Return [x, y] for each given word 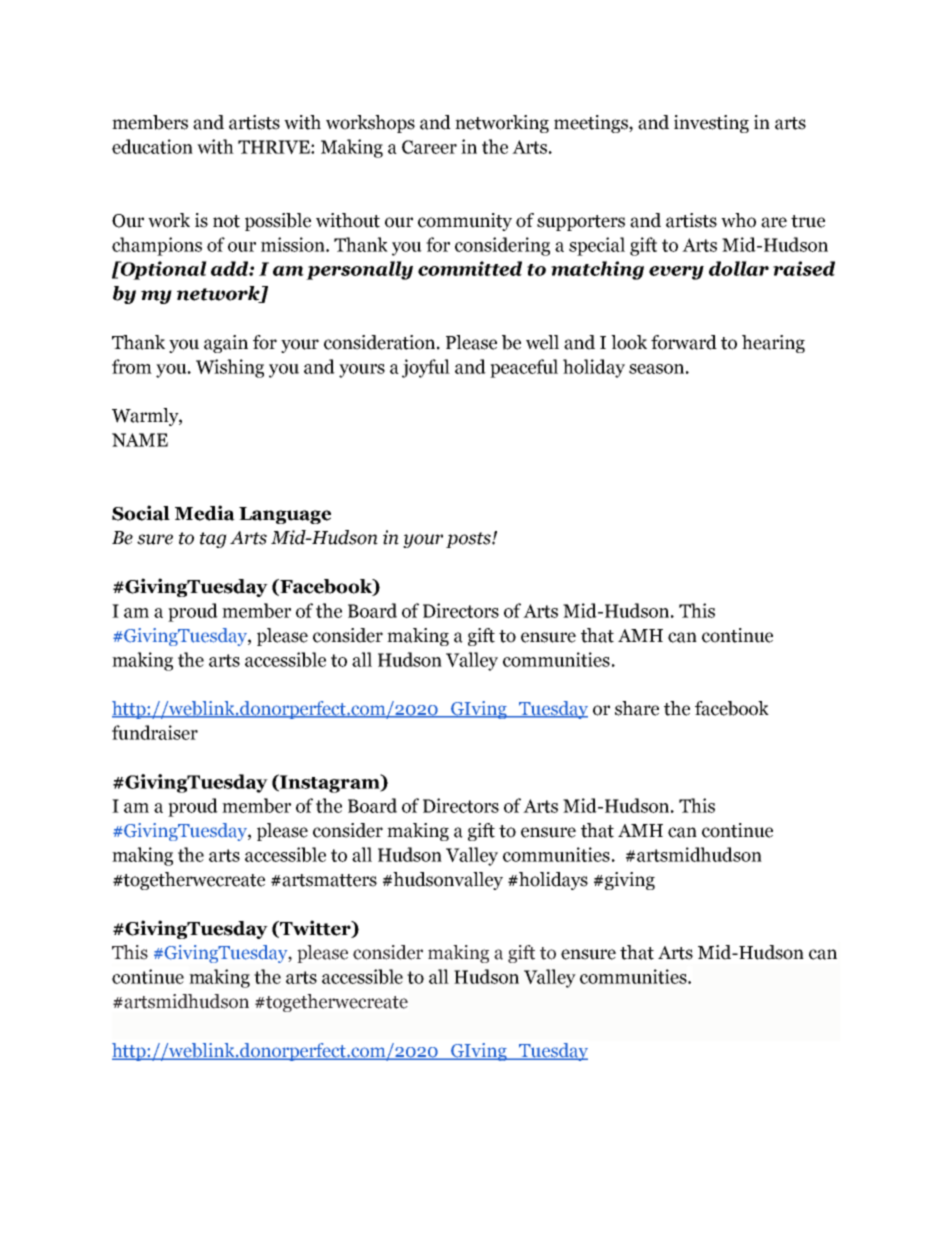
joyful [426, 368]
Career [429, 147]
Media [205, 513]
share [637, 708]
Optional [163, 270]
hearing [773, 344]
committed [470, 268]
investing [711, 124]
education [152, 146]
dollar [739, 268]
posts [469, 540]
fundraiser [155, 732]
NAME [140, 440]
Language [285, 515]
